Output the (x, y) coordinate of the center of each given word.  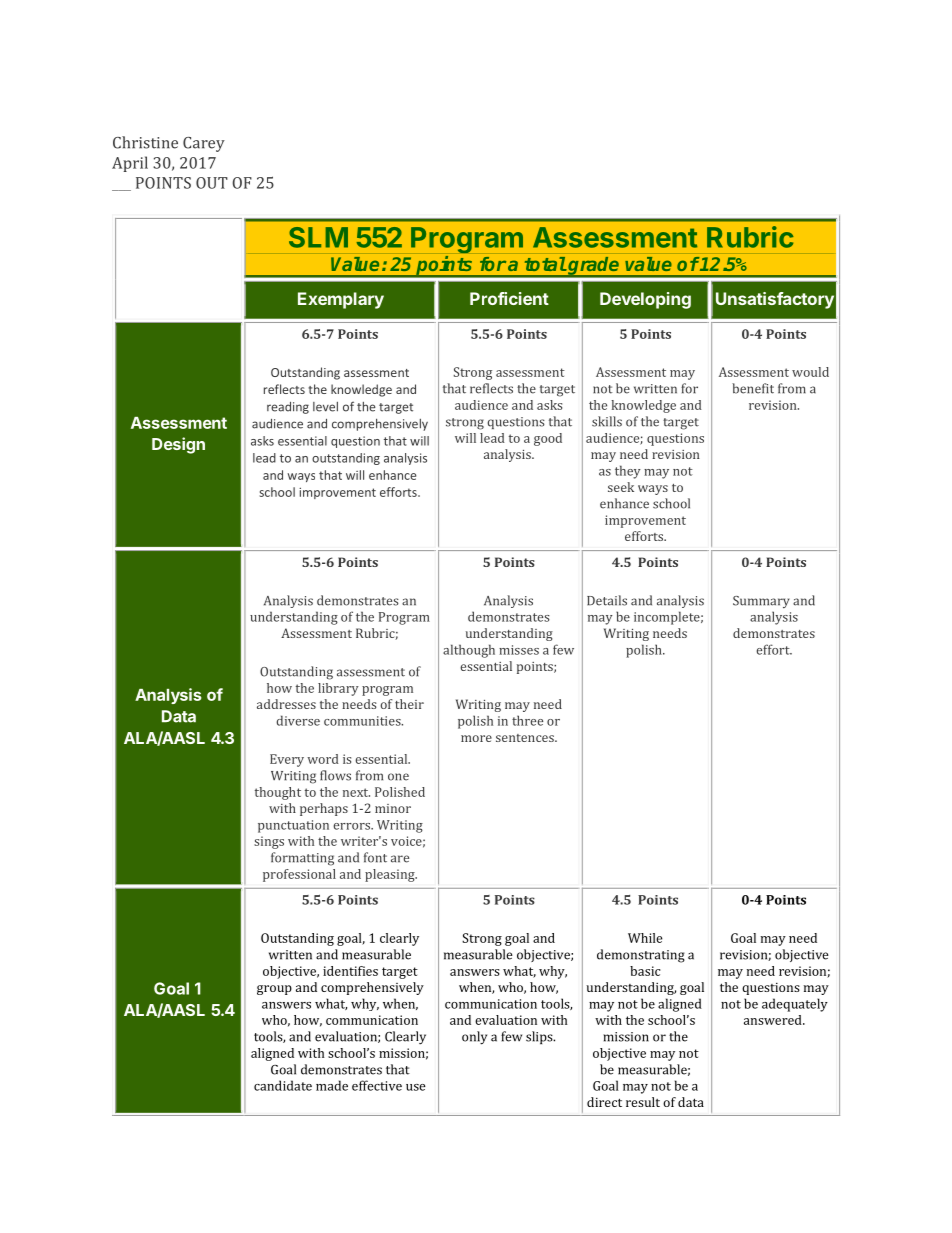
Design (178, 445)
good (548, 439)
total (545, 264)
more (476, 738)
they (628, 472)
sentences (526, 738)
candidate (283, 1085)
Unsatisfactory (775, 300)
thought (278, 793)
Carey (204, 144)
